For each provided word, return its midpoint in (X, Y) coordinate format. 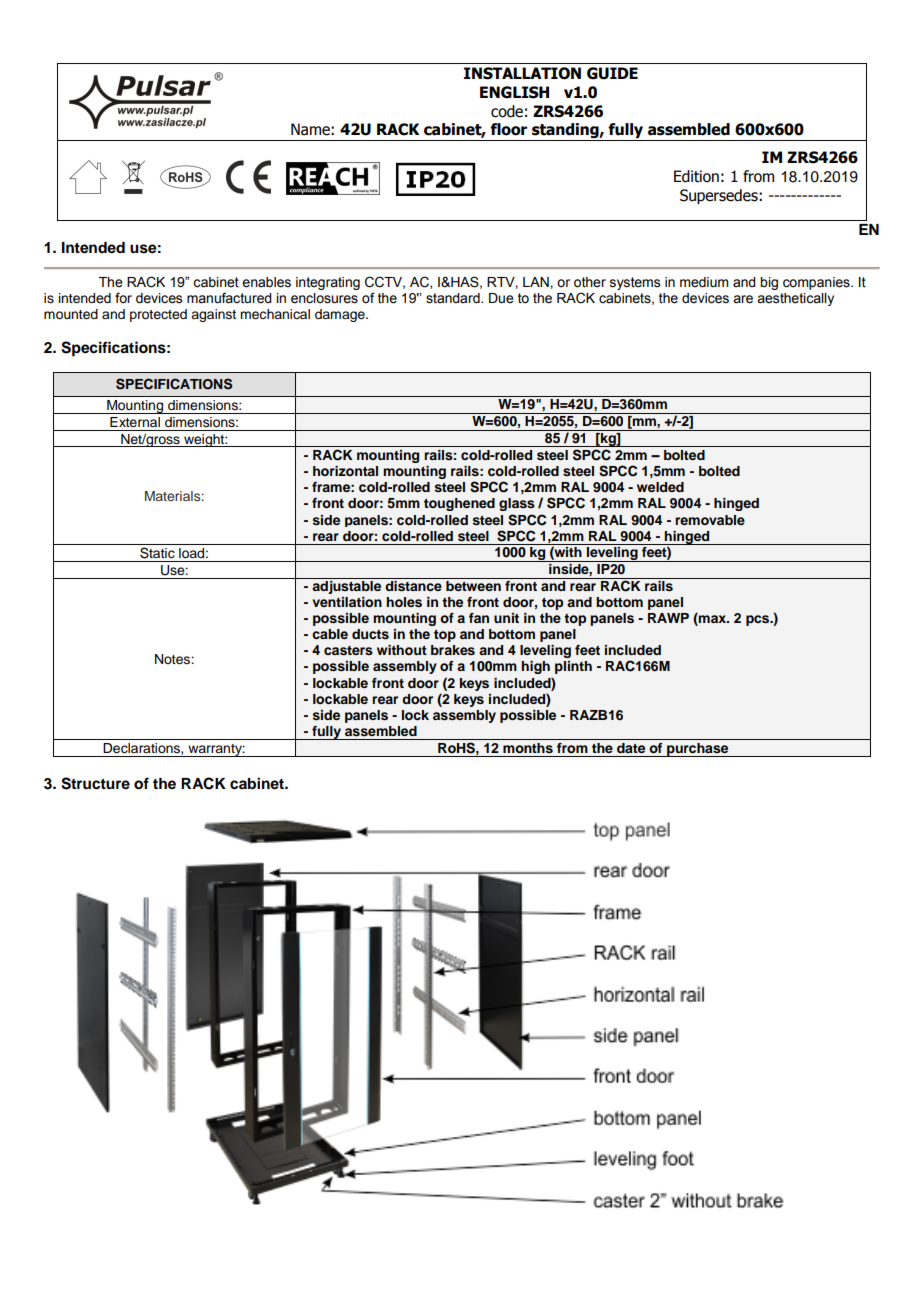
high (535, 667)
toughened (459, 504)
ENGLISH (514, 92)
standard (454, 298)
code (507, 111)
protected (158, 315)
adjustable (347, 586)
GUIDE (612, 73)
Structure (95, 783)
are (743, 299)
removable (710, 520)
